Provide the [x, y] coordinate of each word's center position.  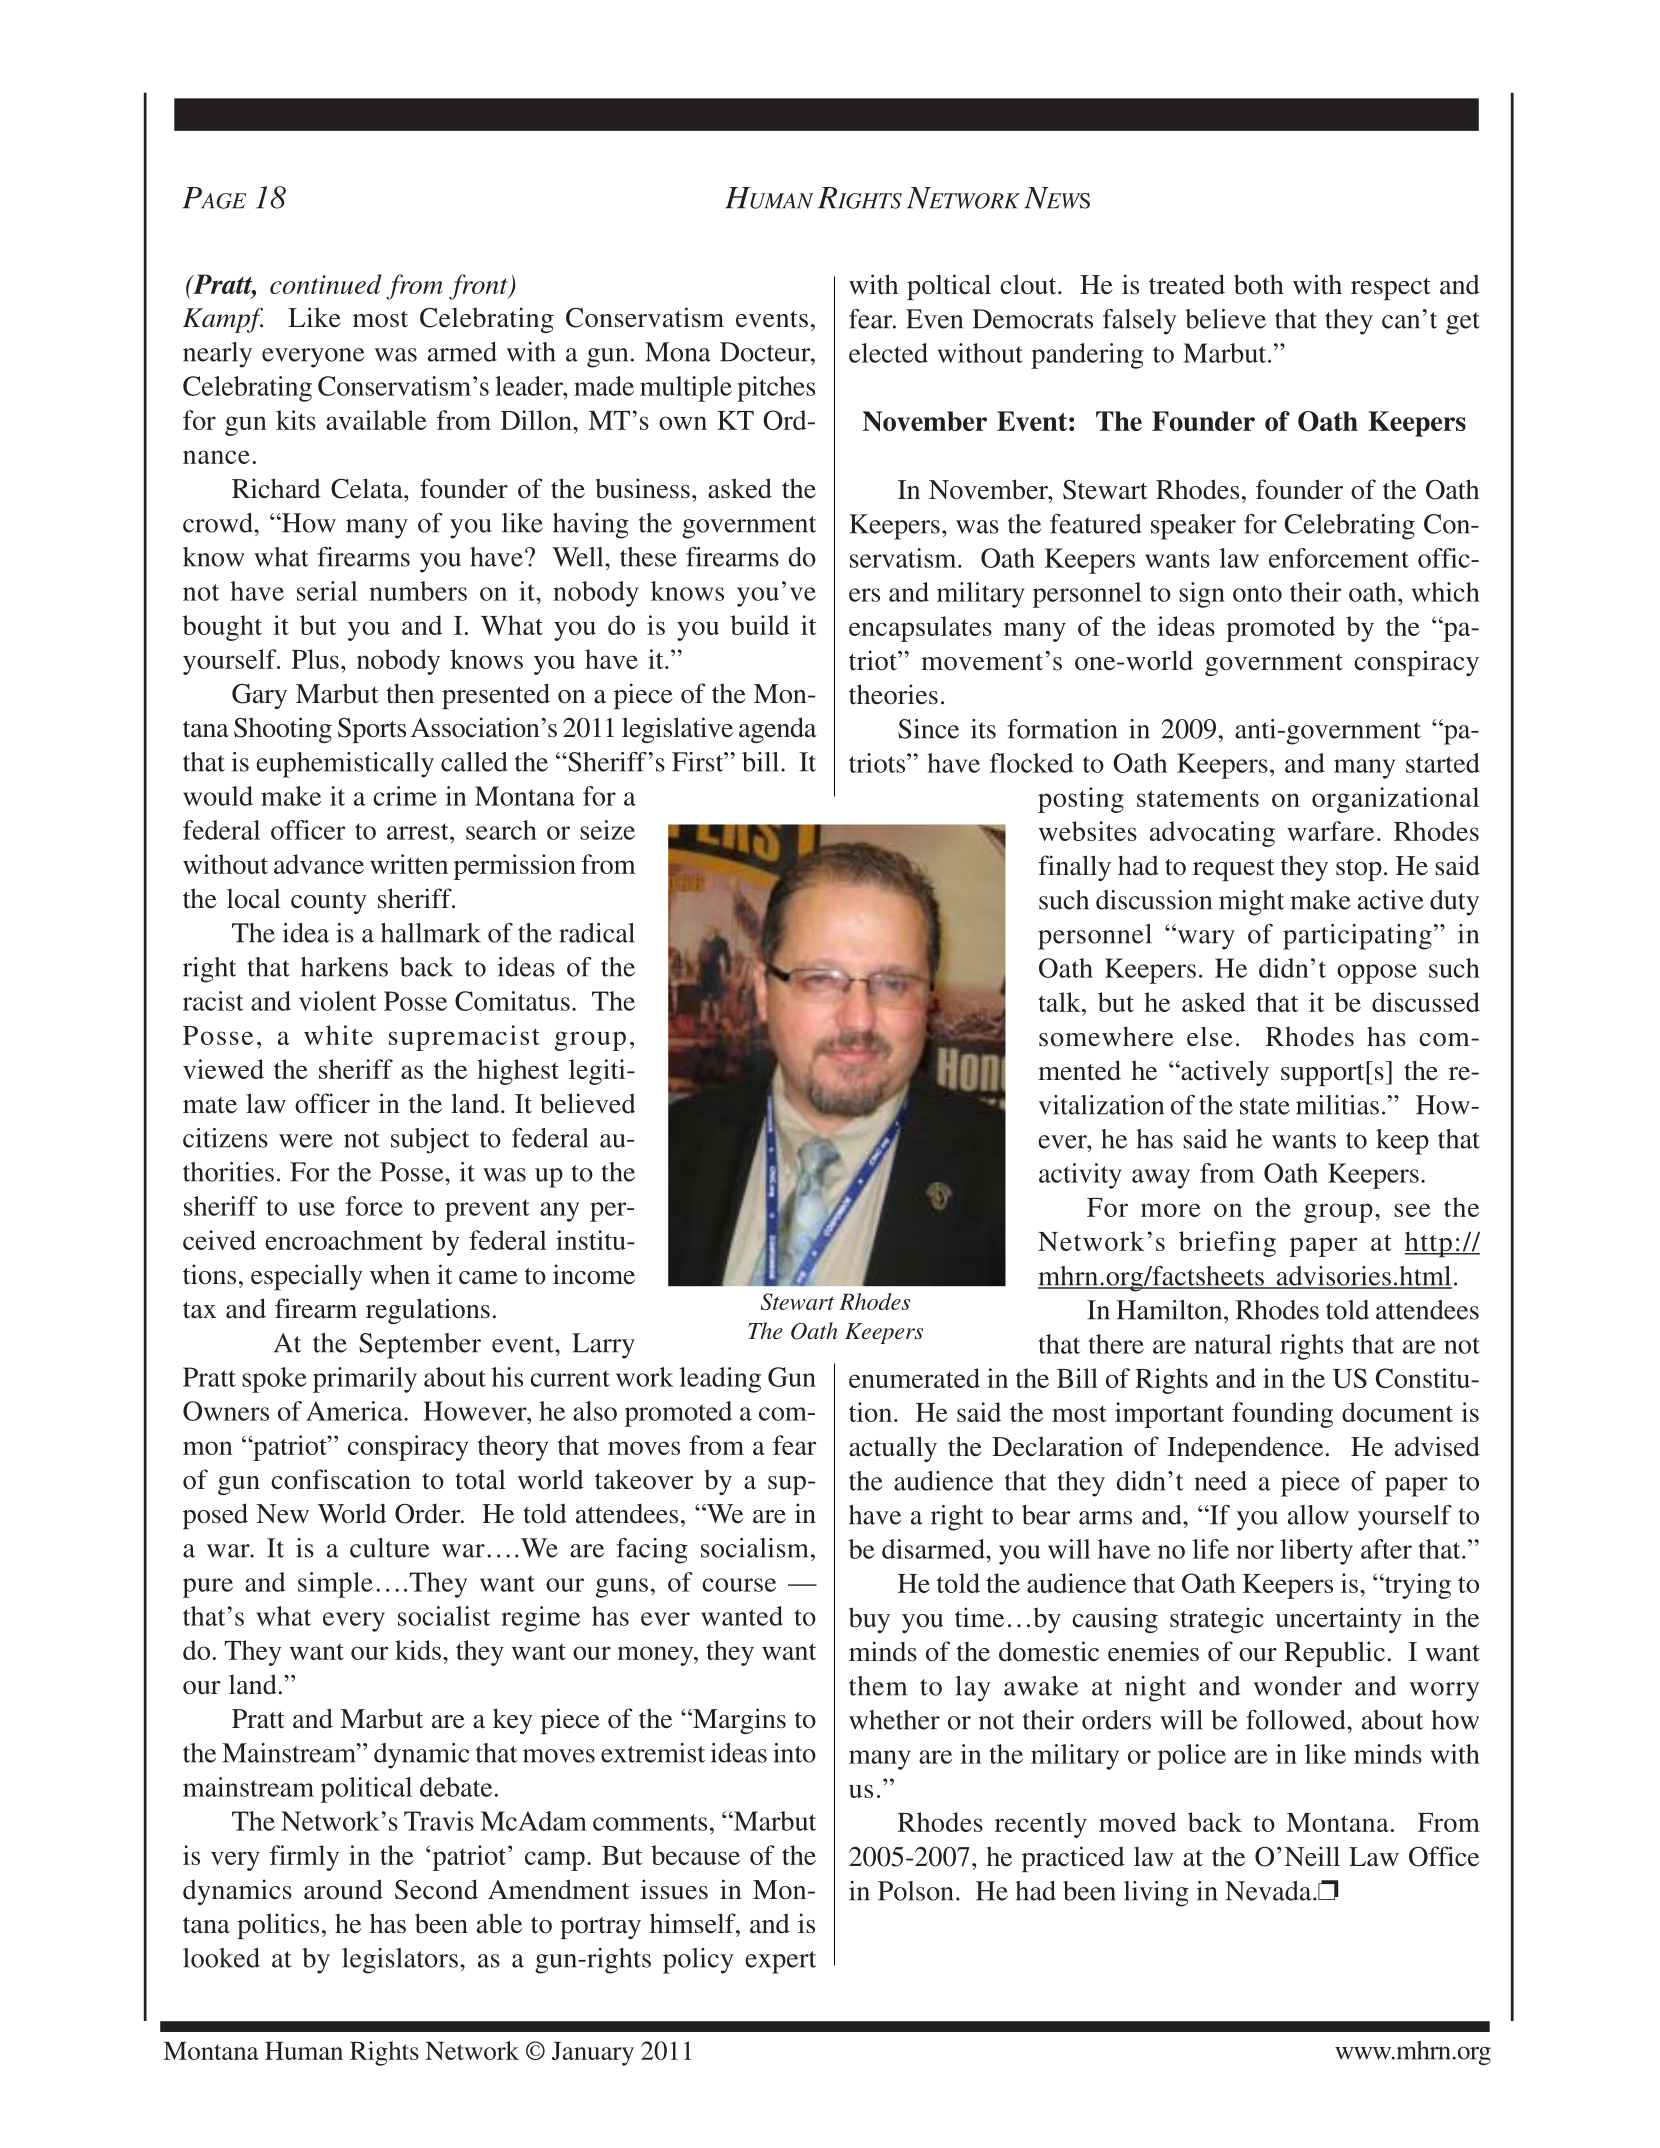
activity [1080, 1176]
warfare [1330, 831]
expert [780, 1962]
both [1259, 284]
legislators [400, 1961]
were [306, 1141]
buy [869, 1620]
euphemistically [345, 765]
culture [390, 1548]
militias [1337, 1105]
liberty [1316, 1552]
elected [888, 353]
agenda [778, 730]
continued [326, 284]
